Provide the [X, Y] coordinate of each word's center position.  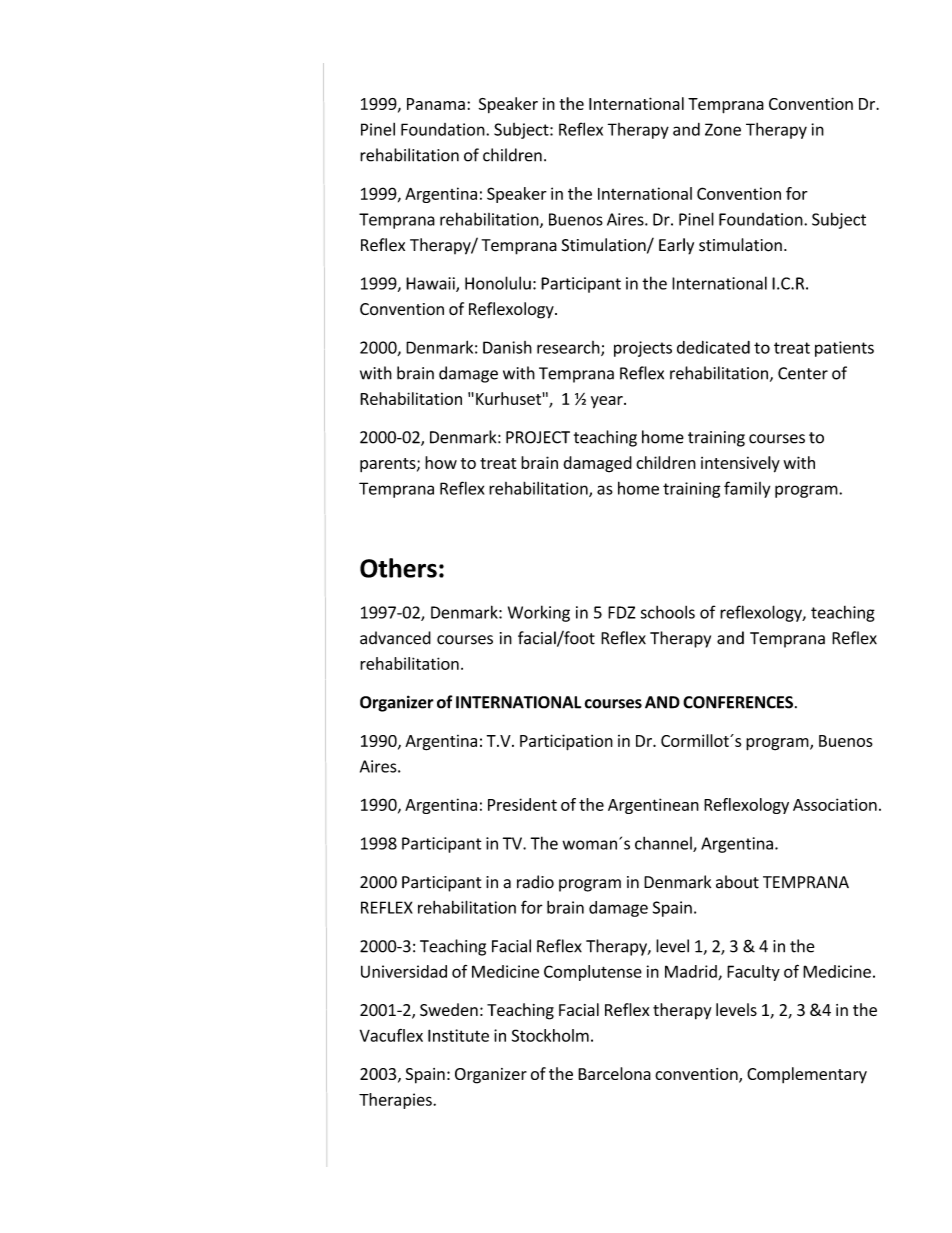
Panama [436, 104]
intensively [740, 464]
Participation [566, 742]
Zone [723, 129]
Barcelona [614, 1073]
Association [835, 804]
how [441, 462]
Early [676, 246]
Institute [458, 1035]
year [608, 402]
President [522, 804]
